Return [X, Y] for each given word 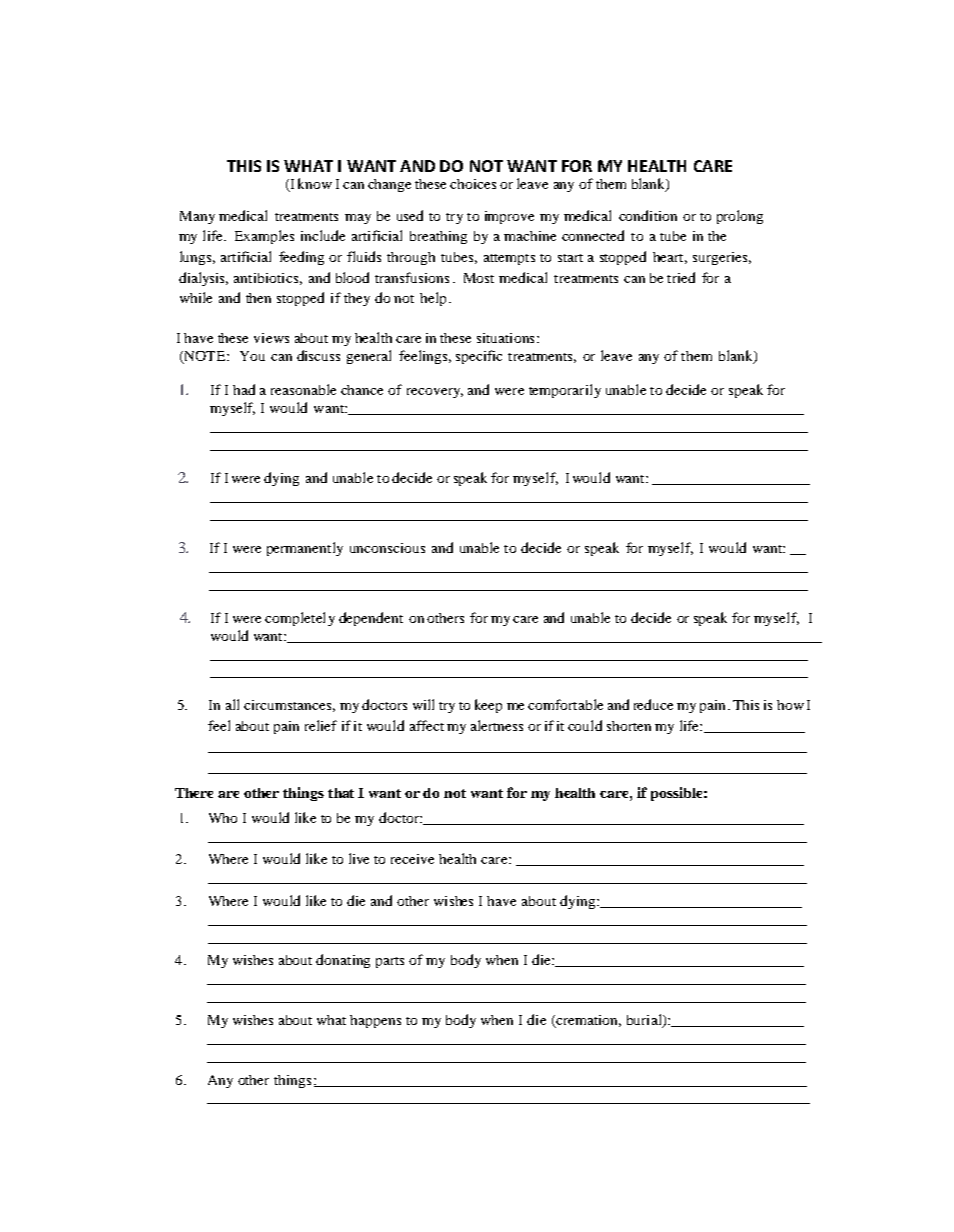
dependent [371, 619]
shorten [629, 726]
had [244, 389]
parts [390, 962]
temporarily [565, 391]
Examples [264, 237]
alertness [497, 725]
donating [343, 961]
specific [479, 357]
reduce [653, 704]
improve [509, 217]
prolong [740, 217]
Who [223, 818]
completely [300, 619]
